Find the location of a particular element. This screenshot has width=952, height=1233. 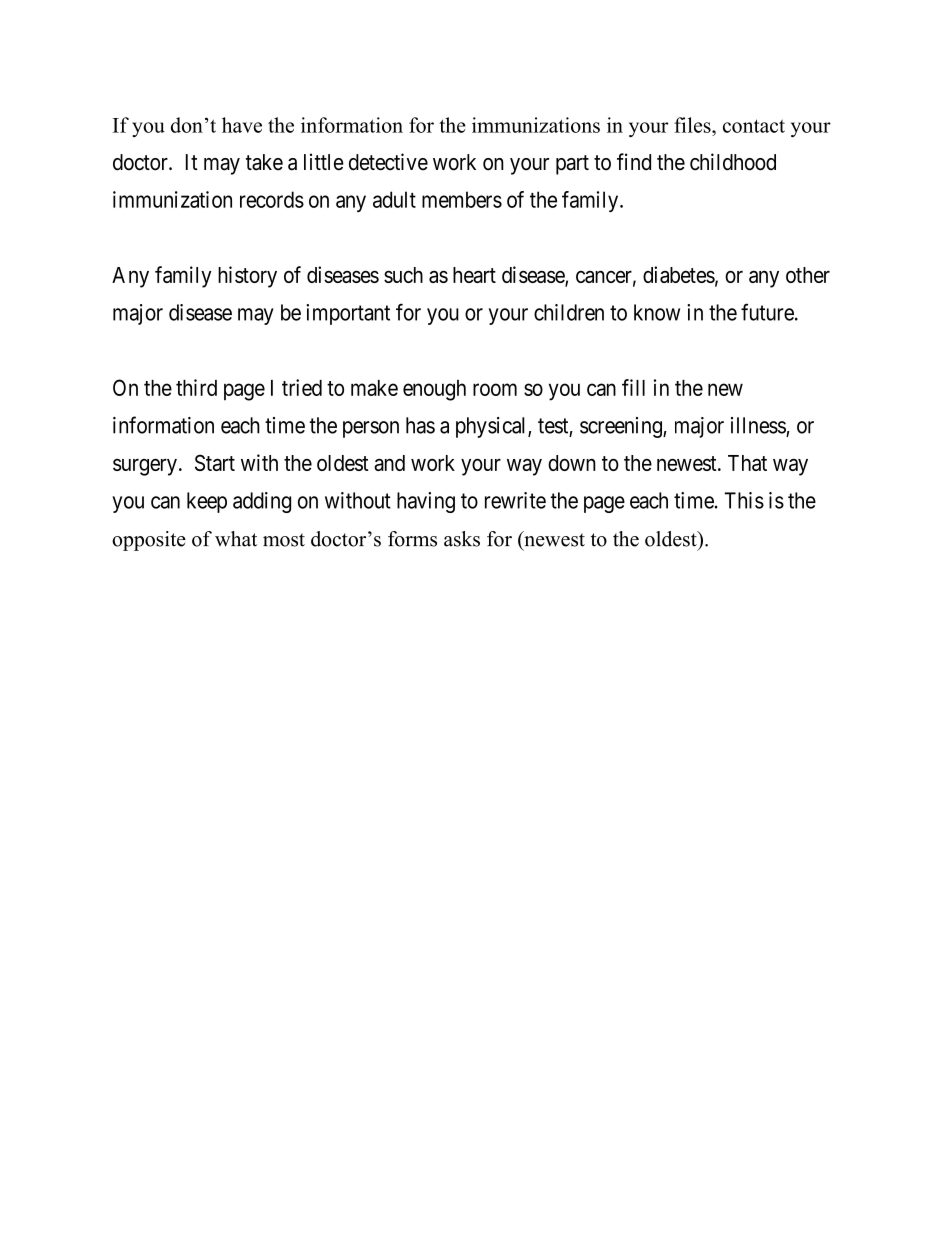

heart is located at coordinates (474, 275).
